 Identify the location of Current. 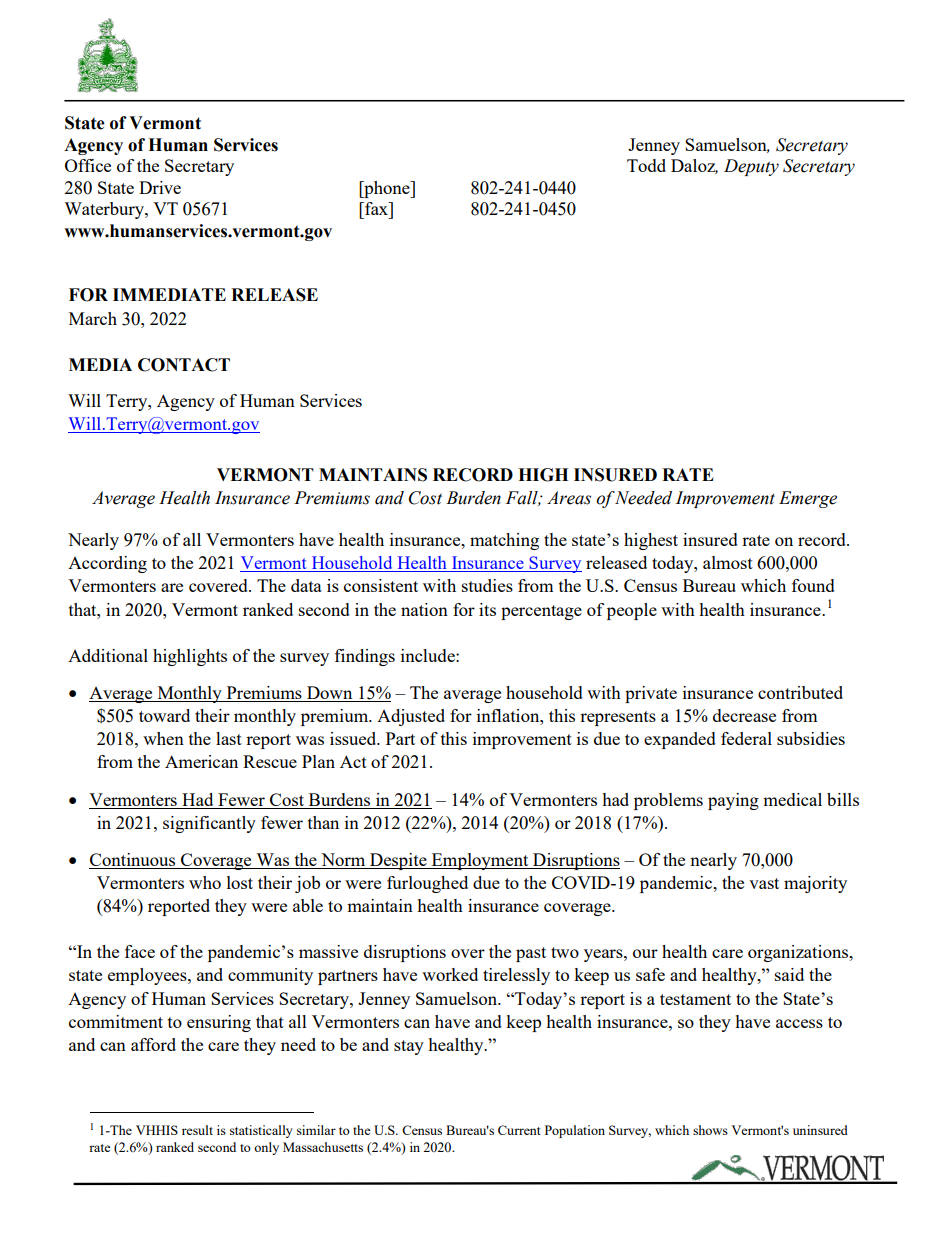
(519, 1130).
